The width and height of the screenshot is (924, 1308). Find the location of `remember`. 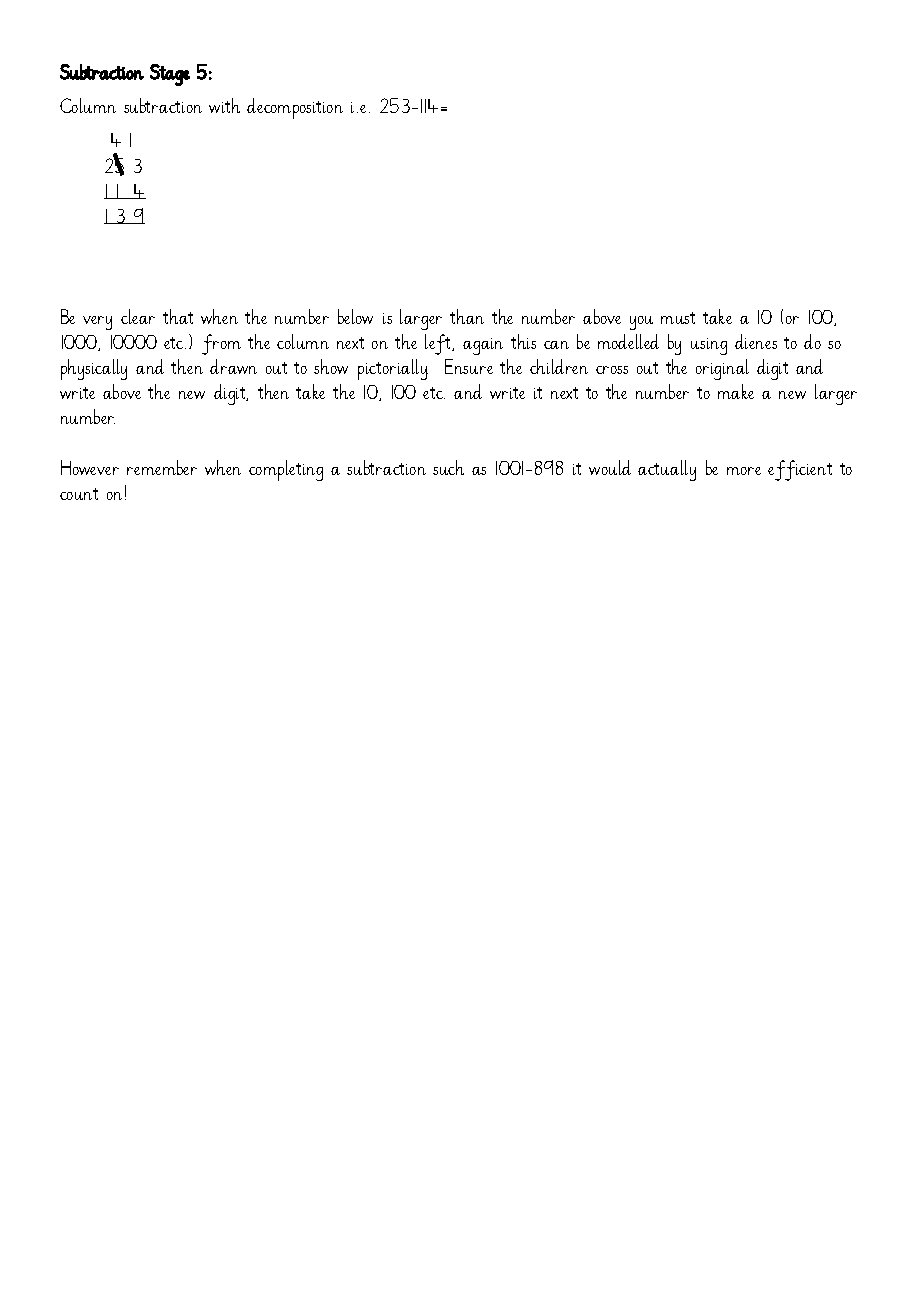

remember is located at coordinates (162, 467).
